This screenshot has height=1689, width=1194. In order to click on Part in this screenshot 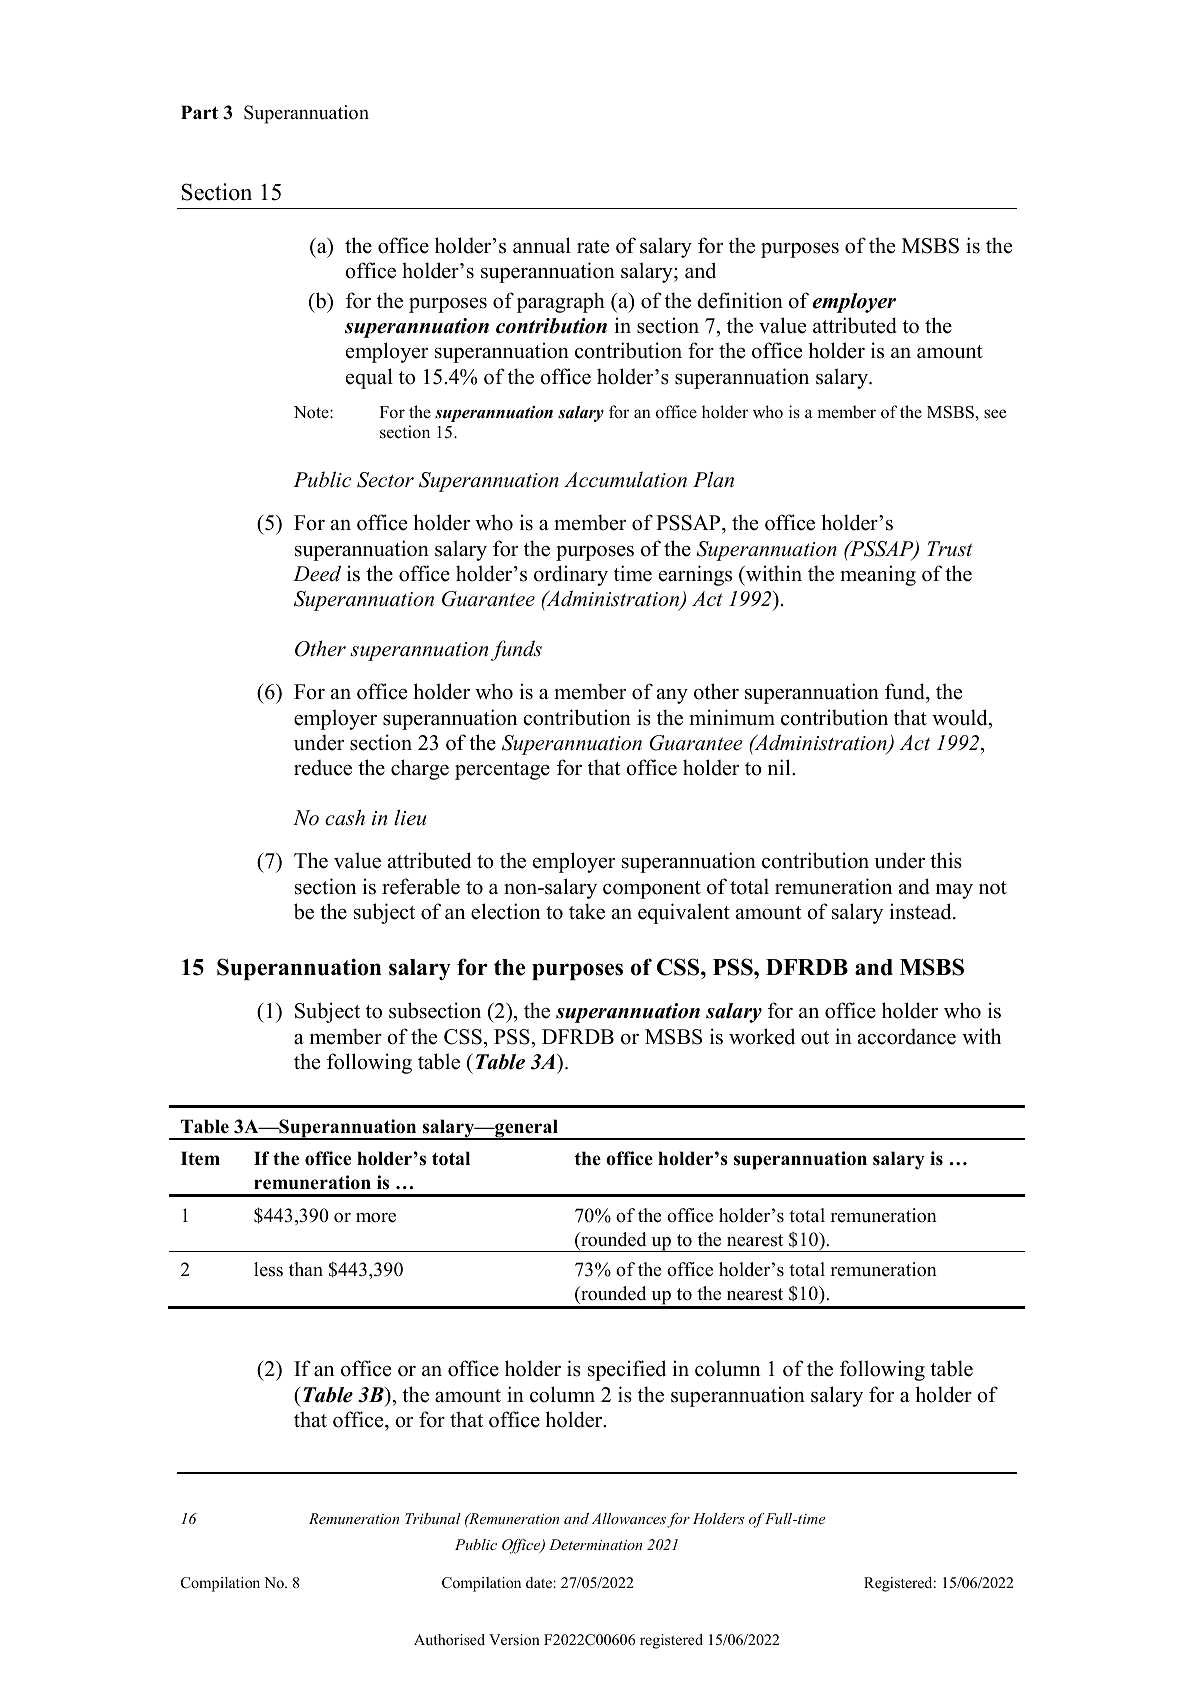, I will do `click(199, 112)`.
